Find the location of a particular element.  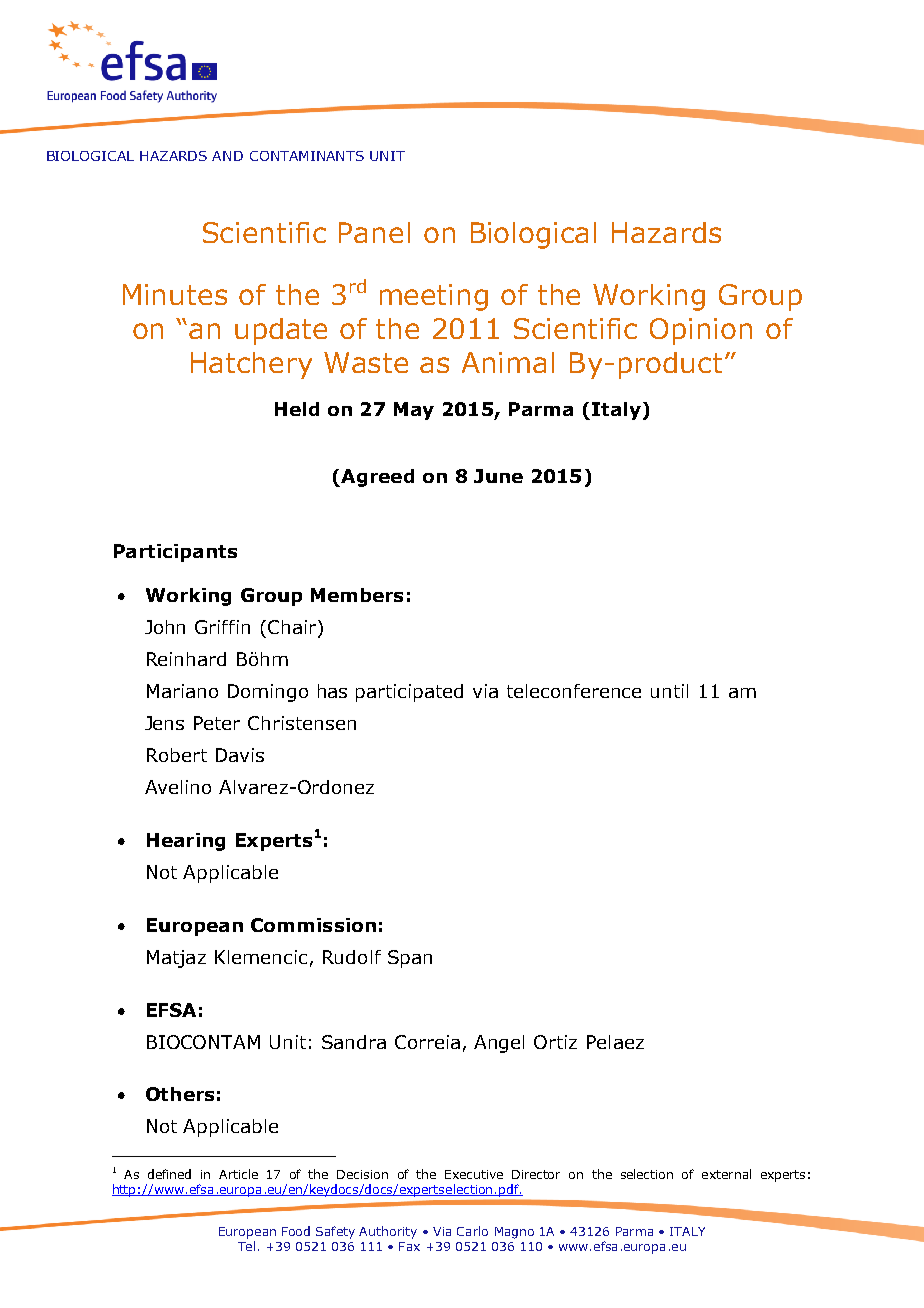

Peter is located at coordinates (217, 723).
